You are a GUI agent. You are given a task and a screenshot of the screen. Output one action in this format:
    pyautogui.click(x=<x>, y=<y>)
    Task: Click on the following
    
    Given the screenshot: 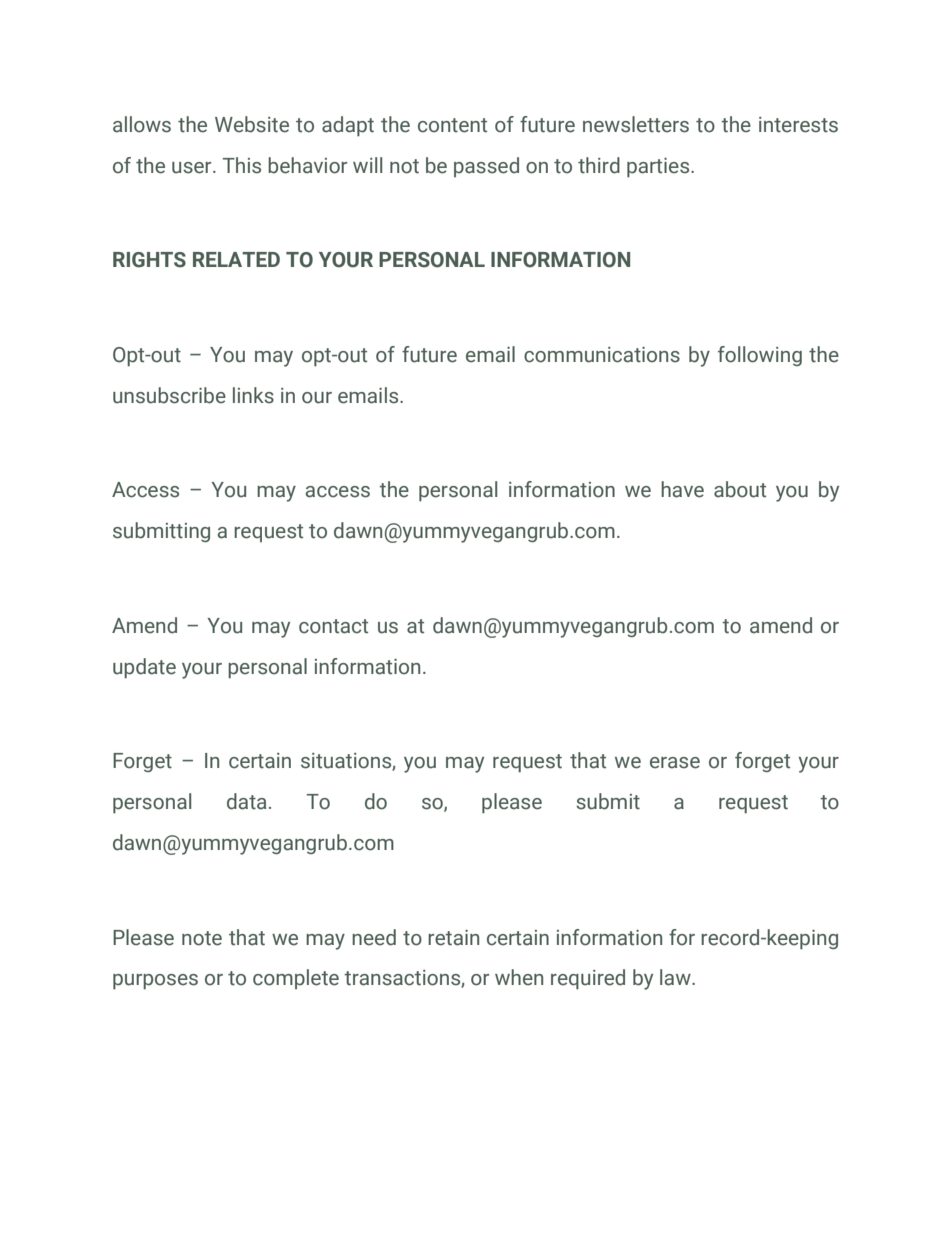 What is the action you would take?
    pyautogui.click(x=760, y=356)
